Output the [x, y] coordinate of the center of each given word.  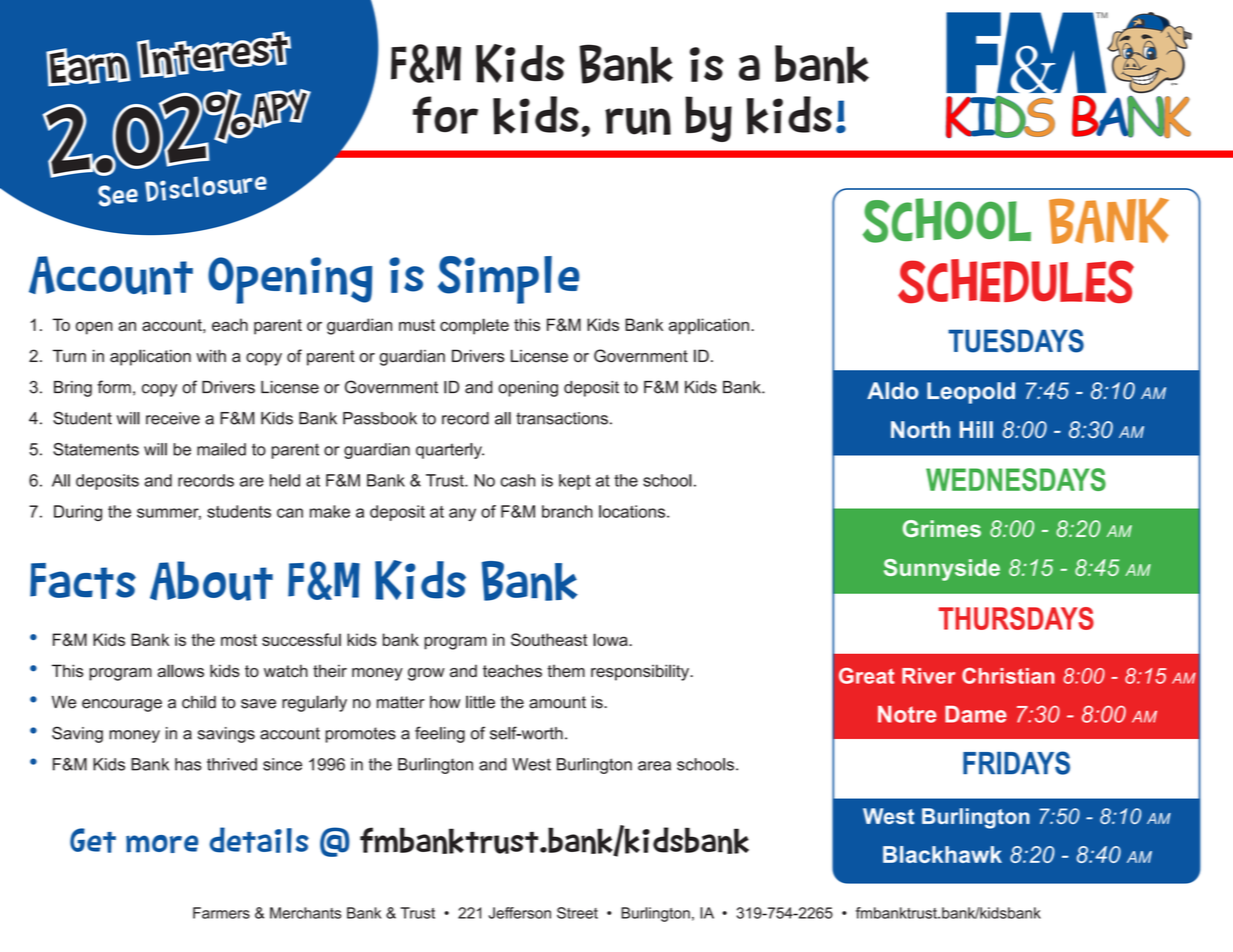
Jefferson [520, 913]
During [78, 513]
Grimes [942, 528]
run [638, 121]
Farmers [221, 913]
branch [567, 511]
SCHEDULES [1016, 281]
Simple [508, 280]
